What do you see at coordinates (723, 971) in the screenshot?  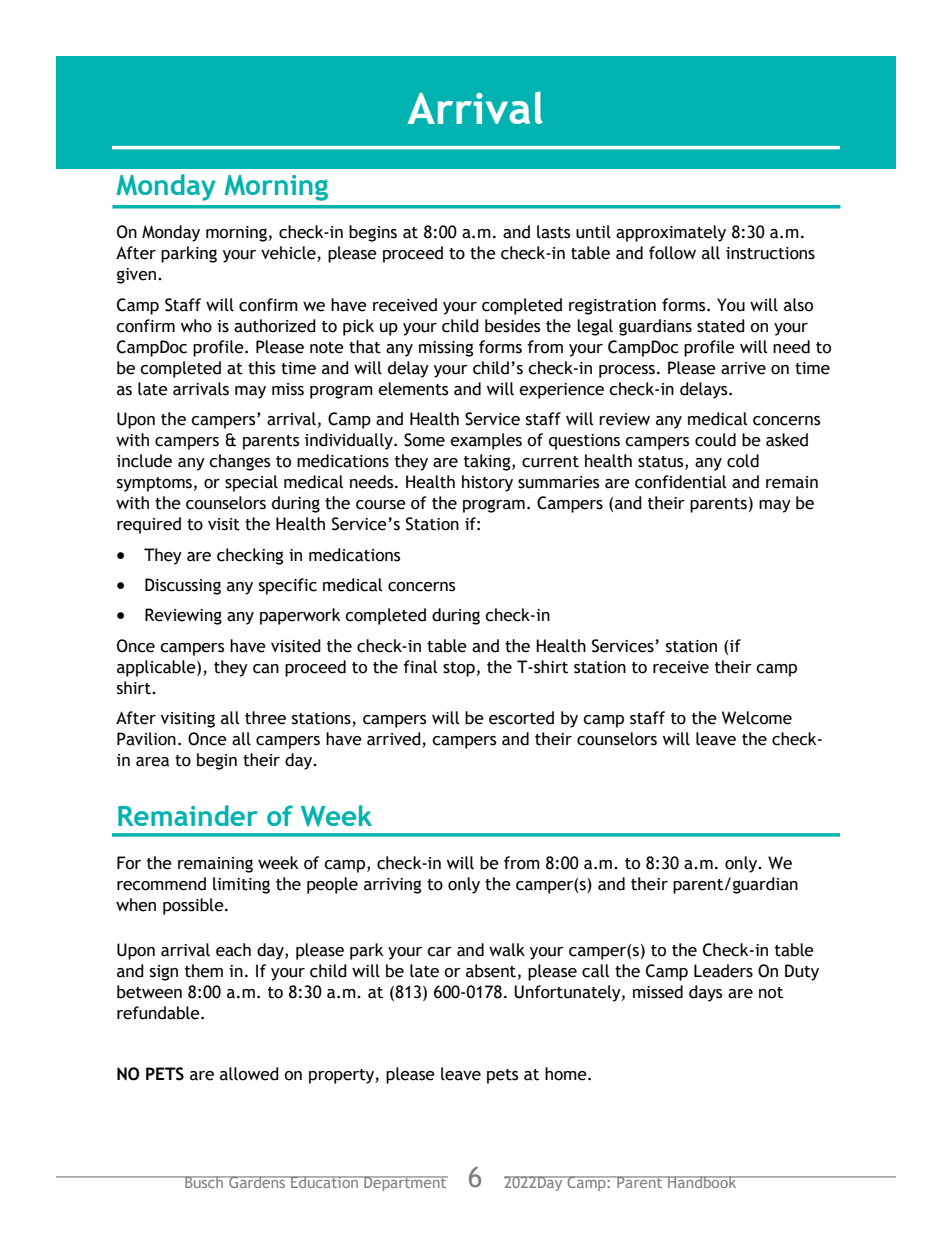 I see `Leaders` at bounding box center [723, 971].
